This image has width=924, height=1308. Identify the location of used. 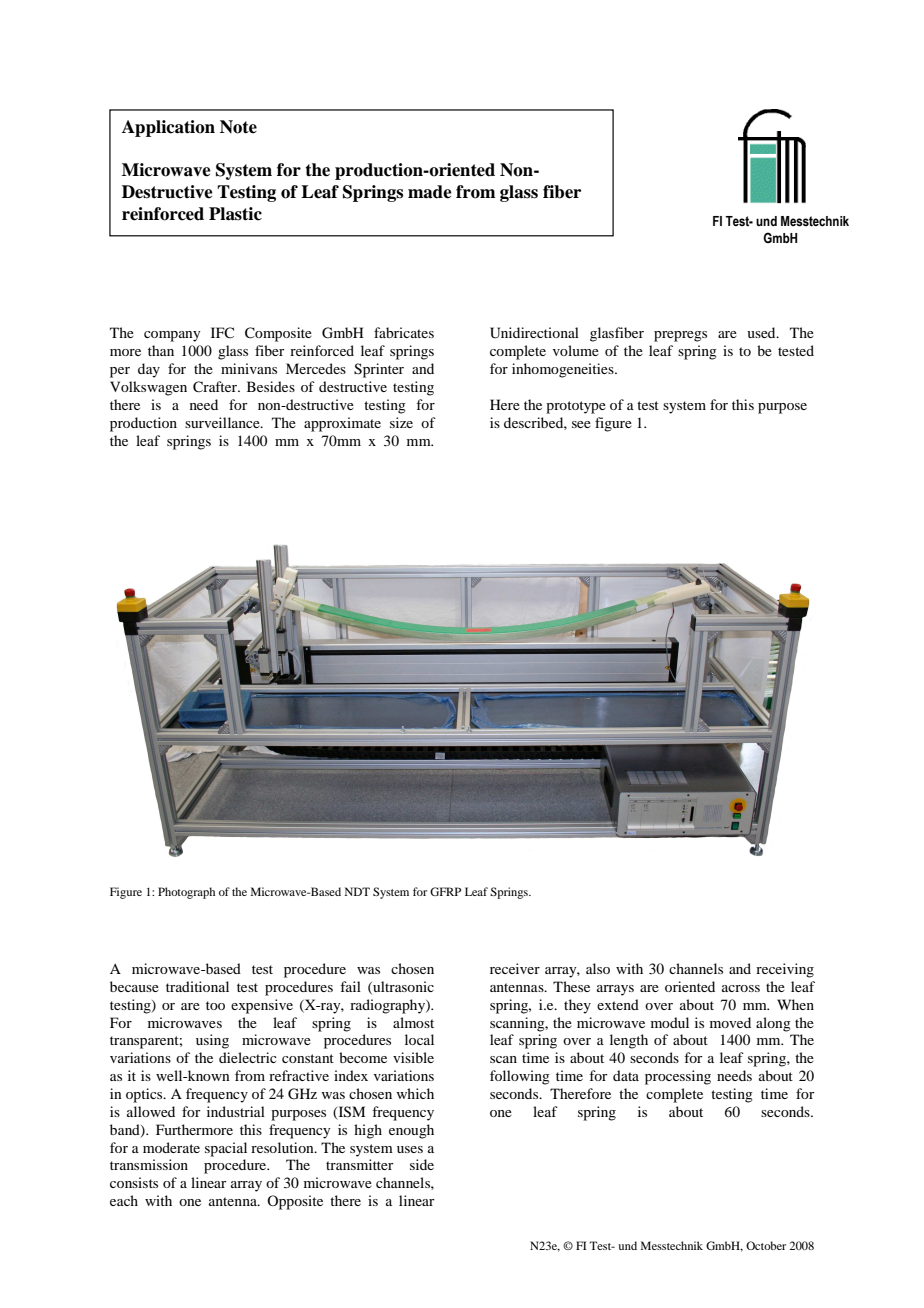
(762, 332).
